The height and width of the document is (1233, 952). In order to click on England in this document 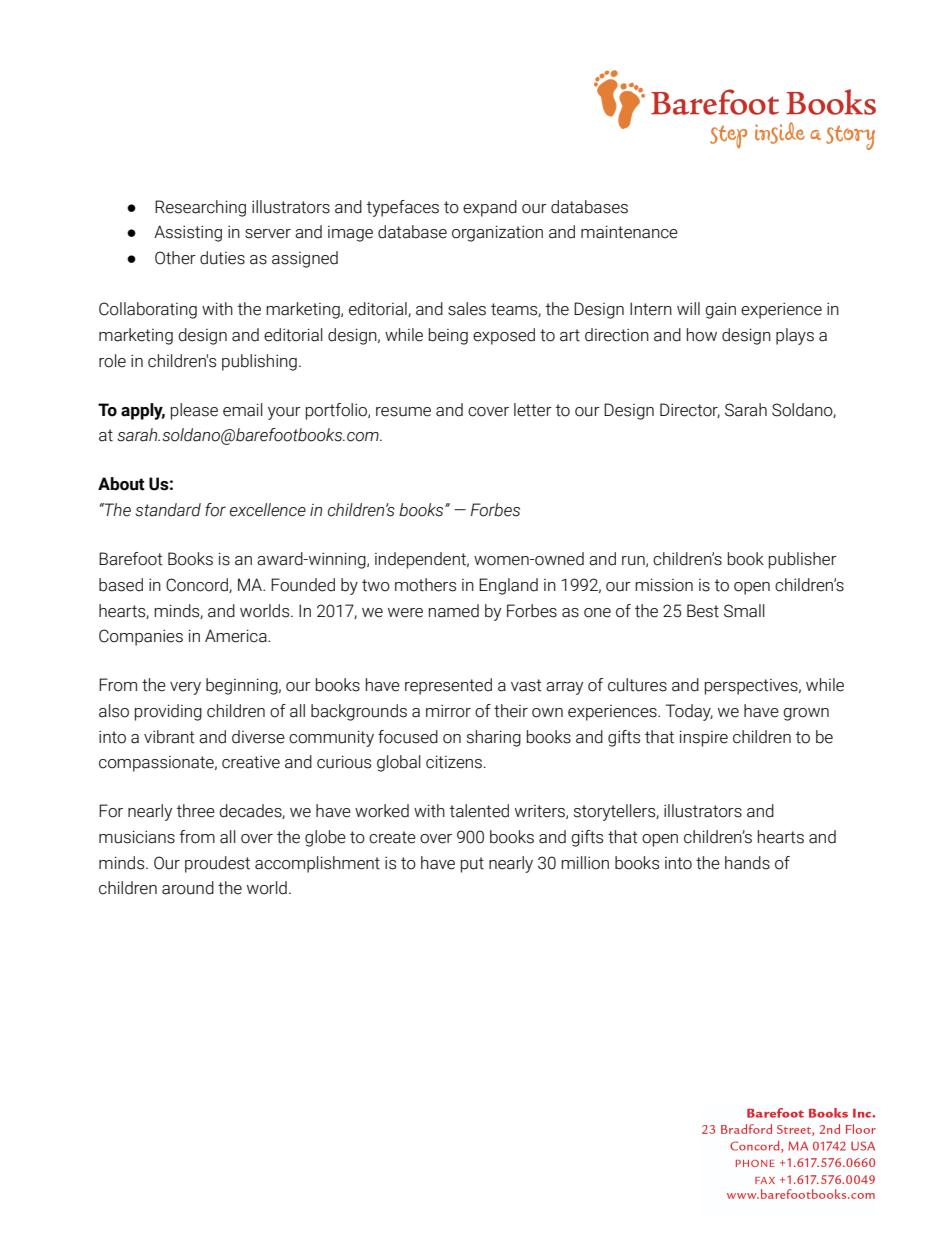, I will do `click(508, 586)`.
